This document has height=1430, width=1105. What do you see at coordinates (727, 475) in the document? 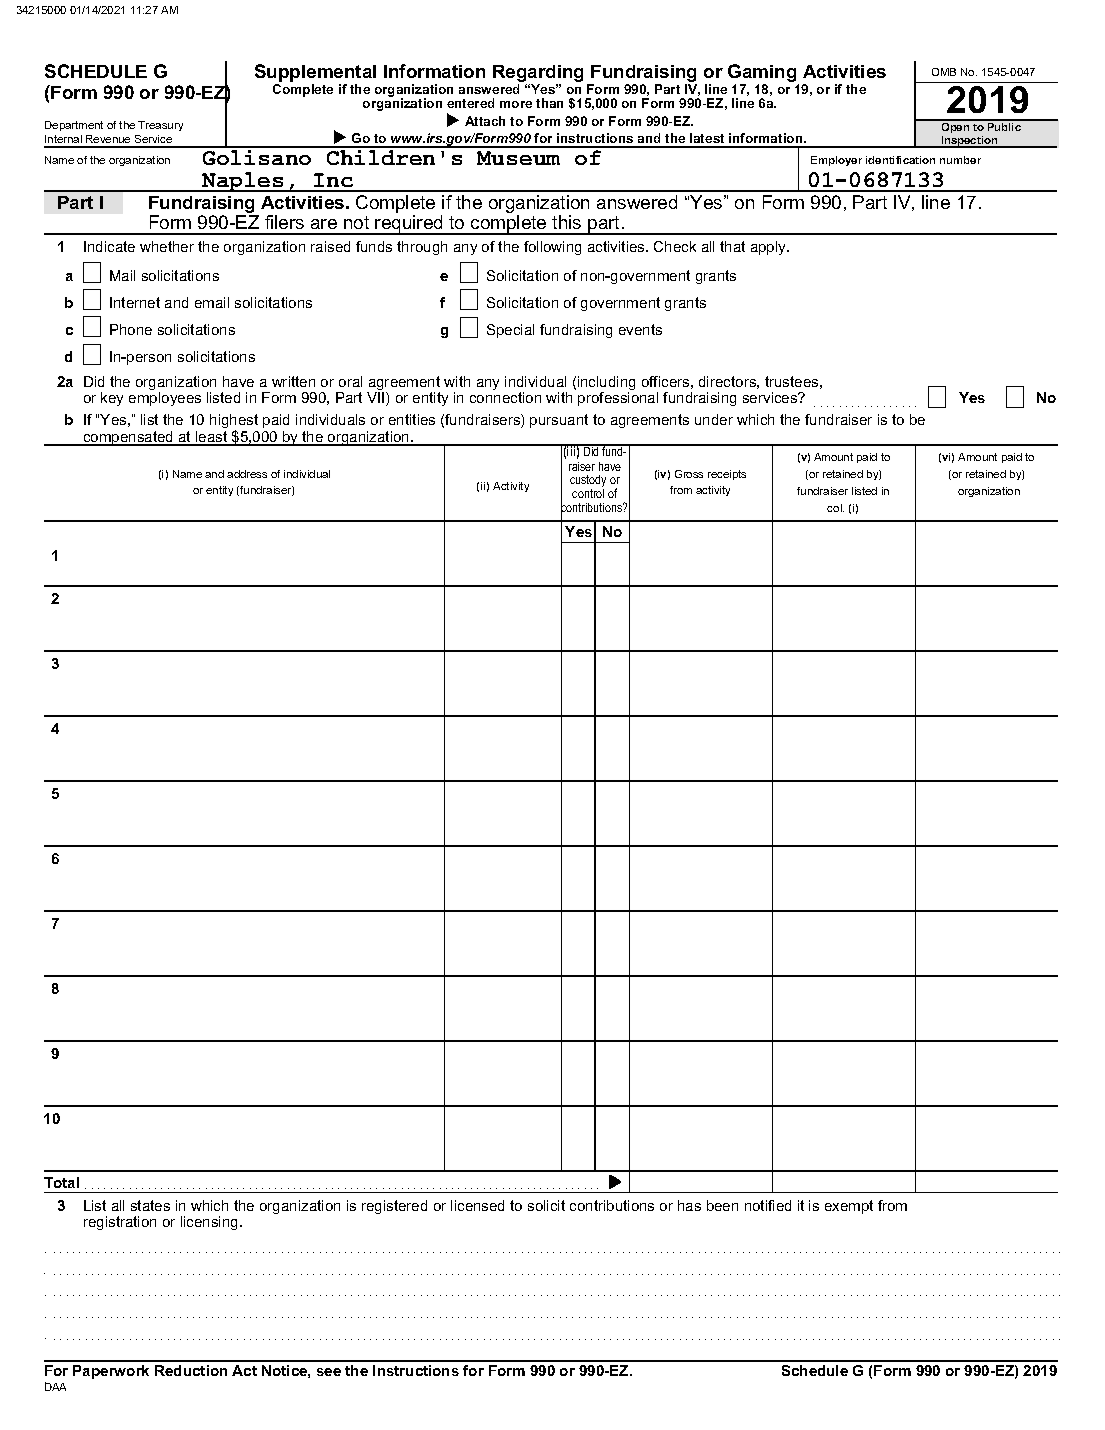
I see `receipts` at bounding box center [727, 475].
